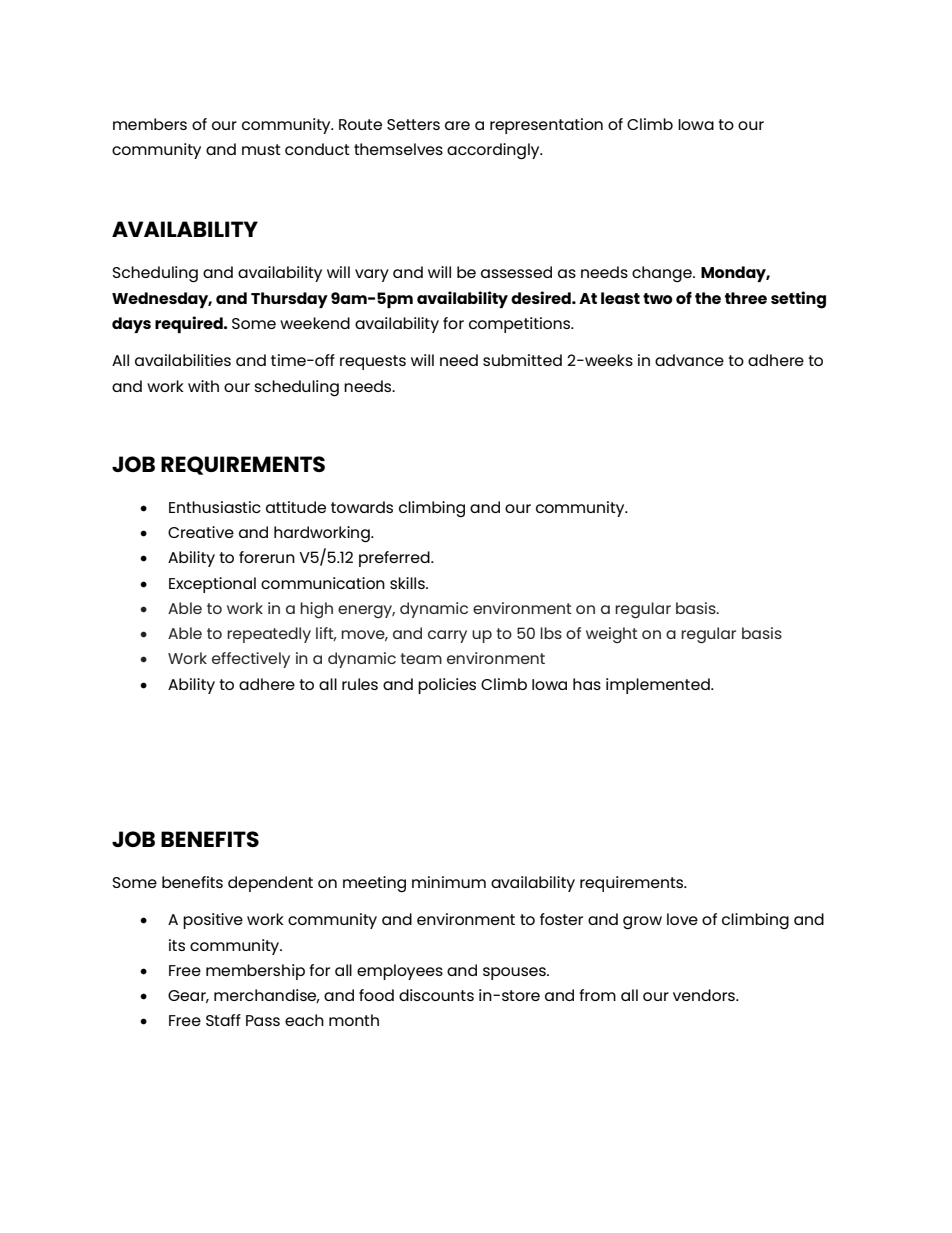  What do you see at coordinates (659, 686) in the image?
I see `implemented` at bounding box center [659, 686].
